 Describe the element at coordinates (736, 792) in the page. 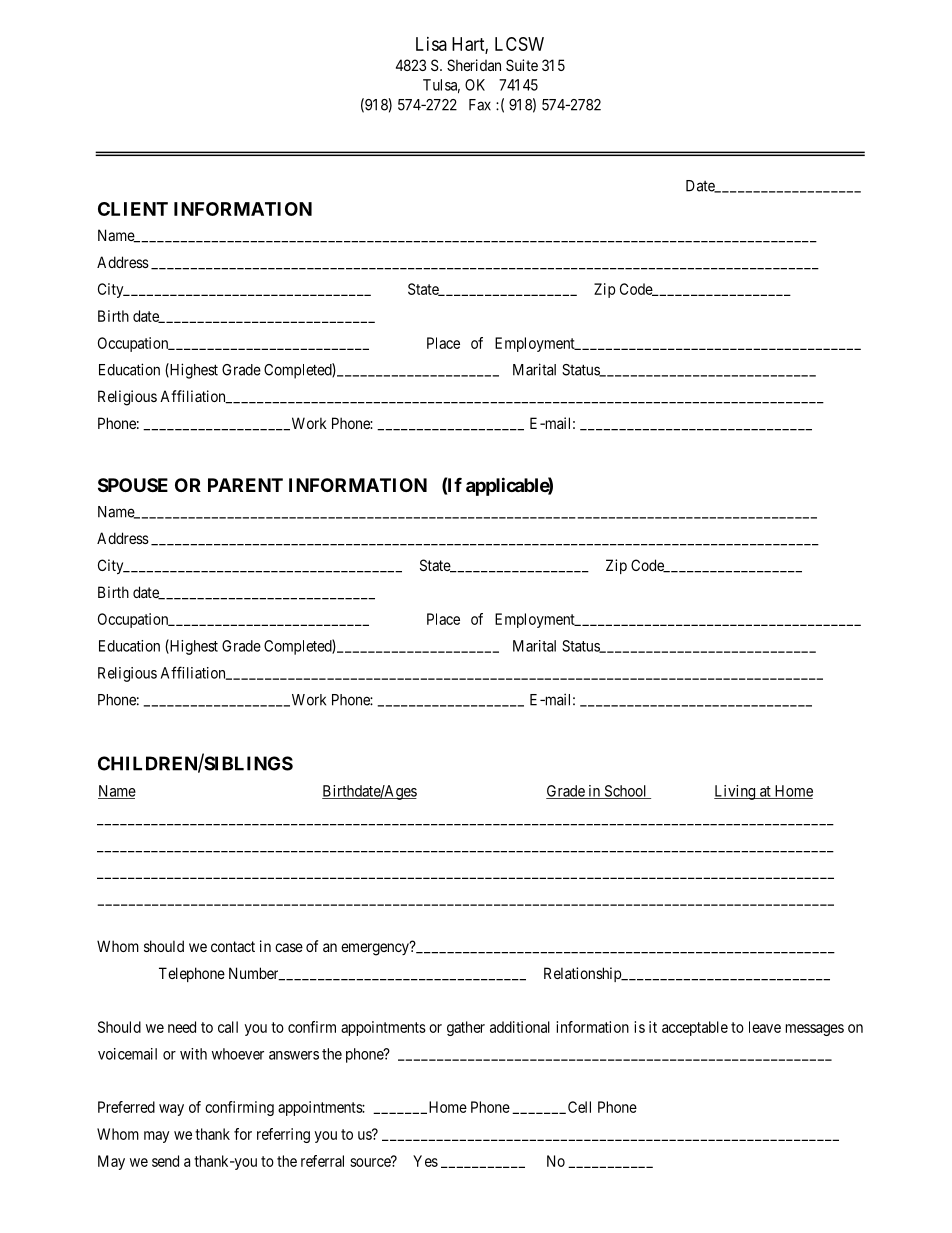

I see `Living` at that location.
